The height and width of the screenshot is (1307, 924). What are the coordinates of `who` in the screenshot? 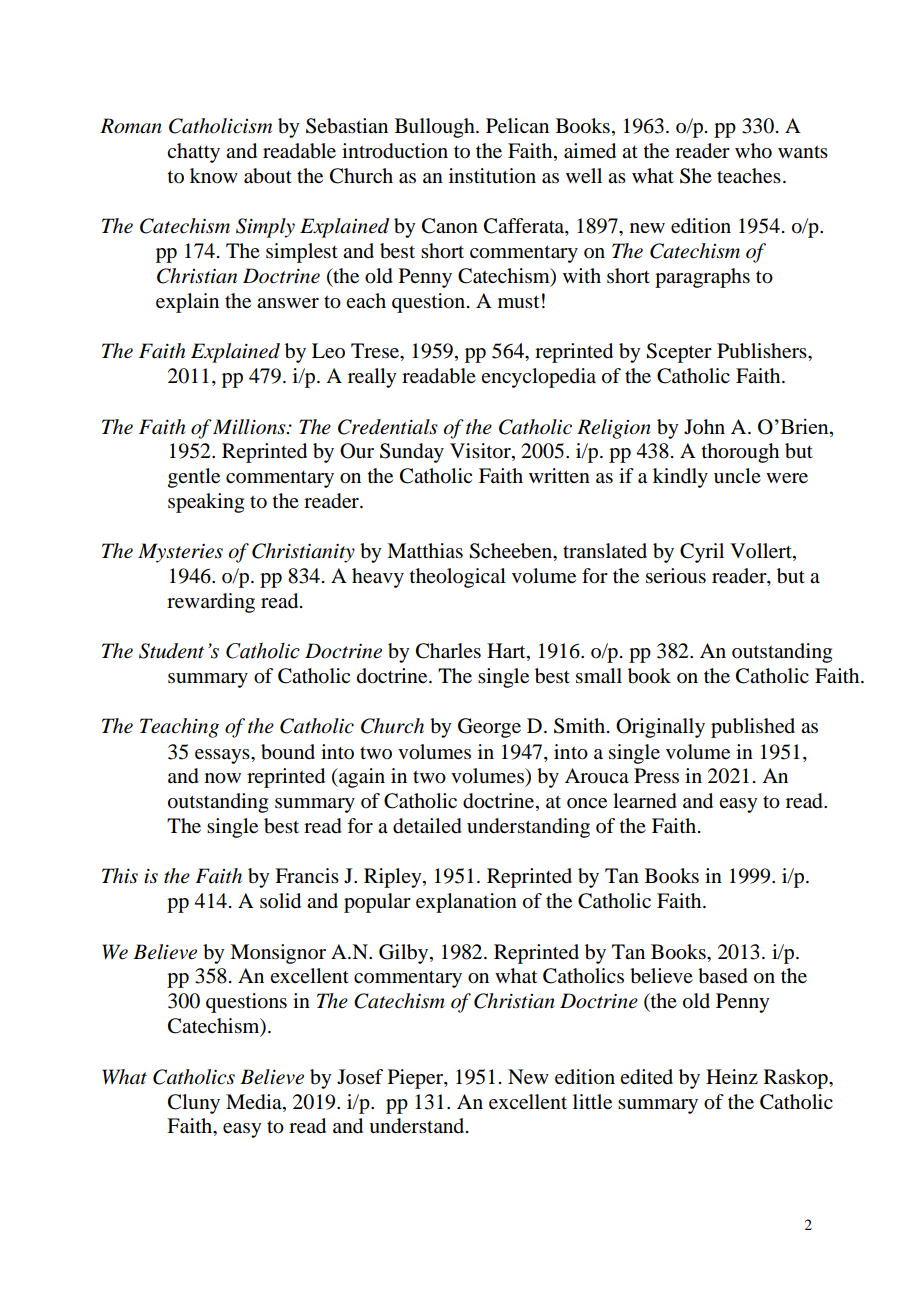 It's located at (753, 151).
